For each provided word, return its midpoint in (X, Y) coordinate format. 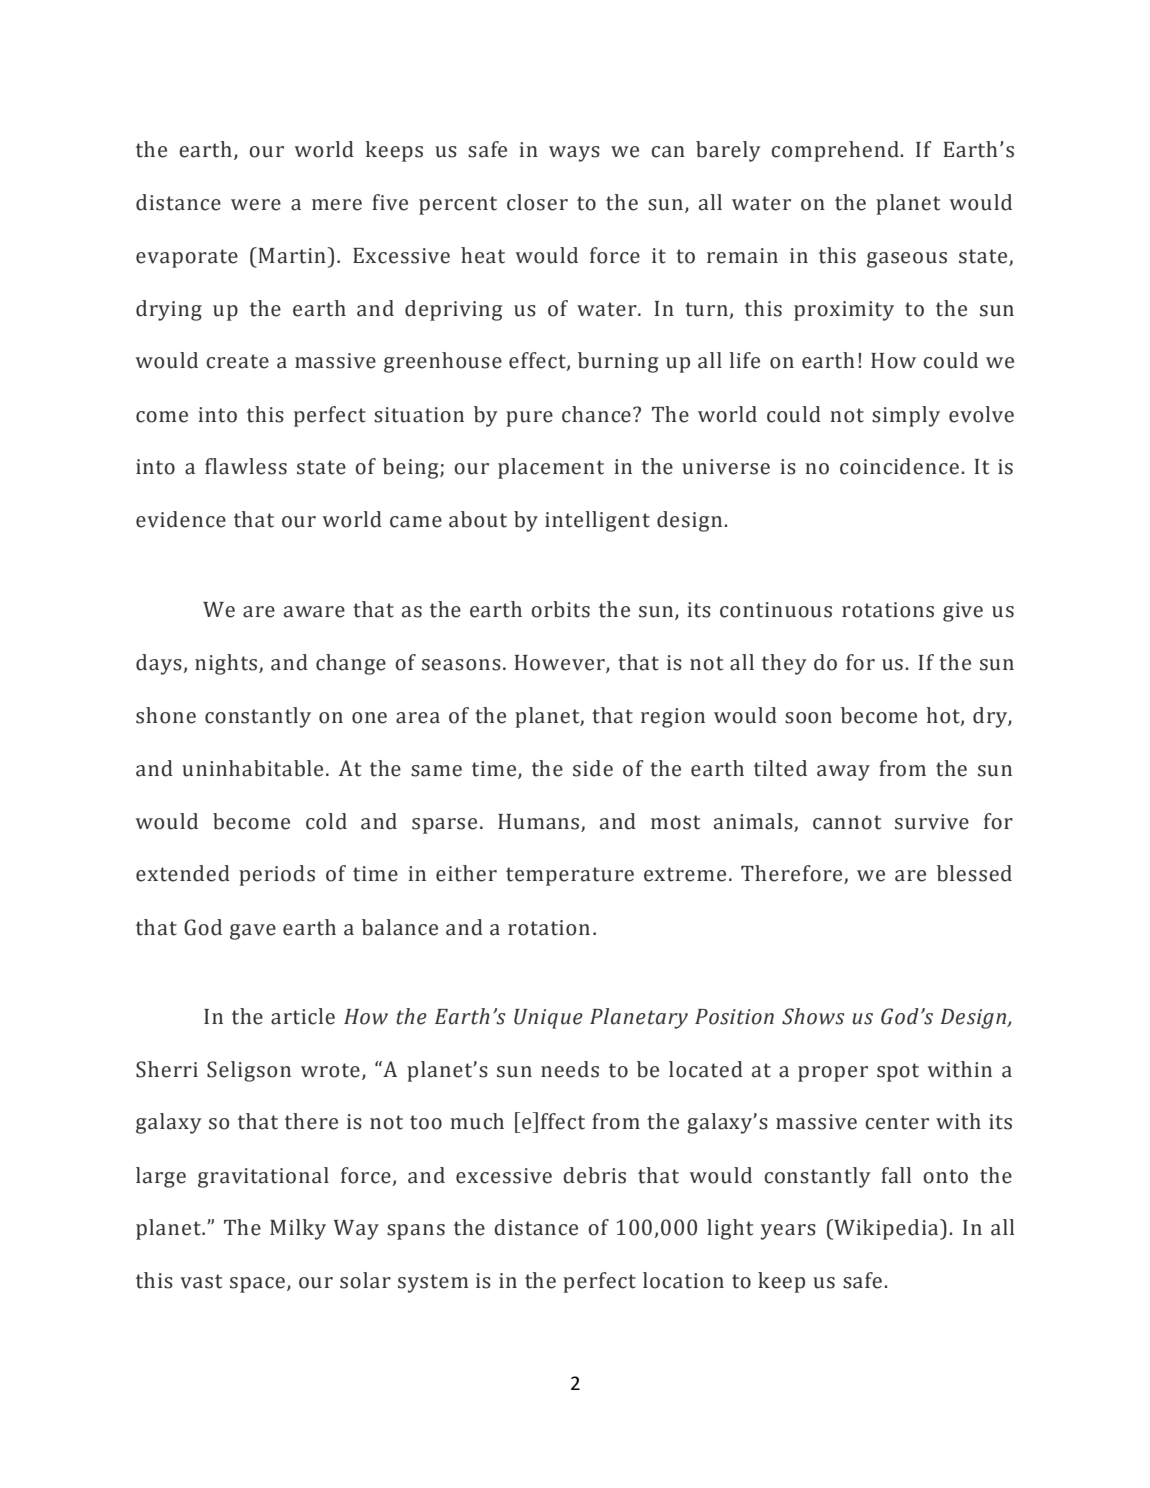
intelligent (597, 521)
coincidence (899, 466)
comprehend (836, 151)
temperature (570, 876)
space (257, 1285)
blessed (974, 873)
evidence (181, 519)
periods (277, 875)
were (256, 205)
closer (537, 202)
